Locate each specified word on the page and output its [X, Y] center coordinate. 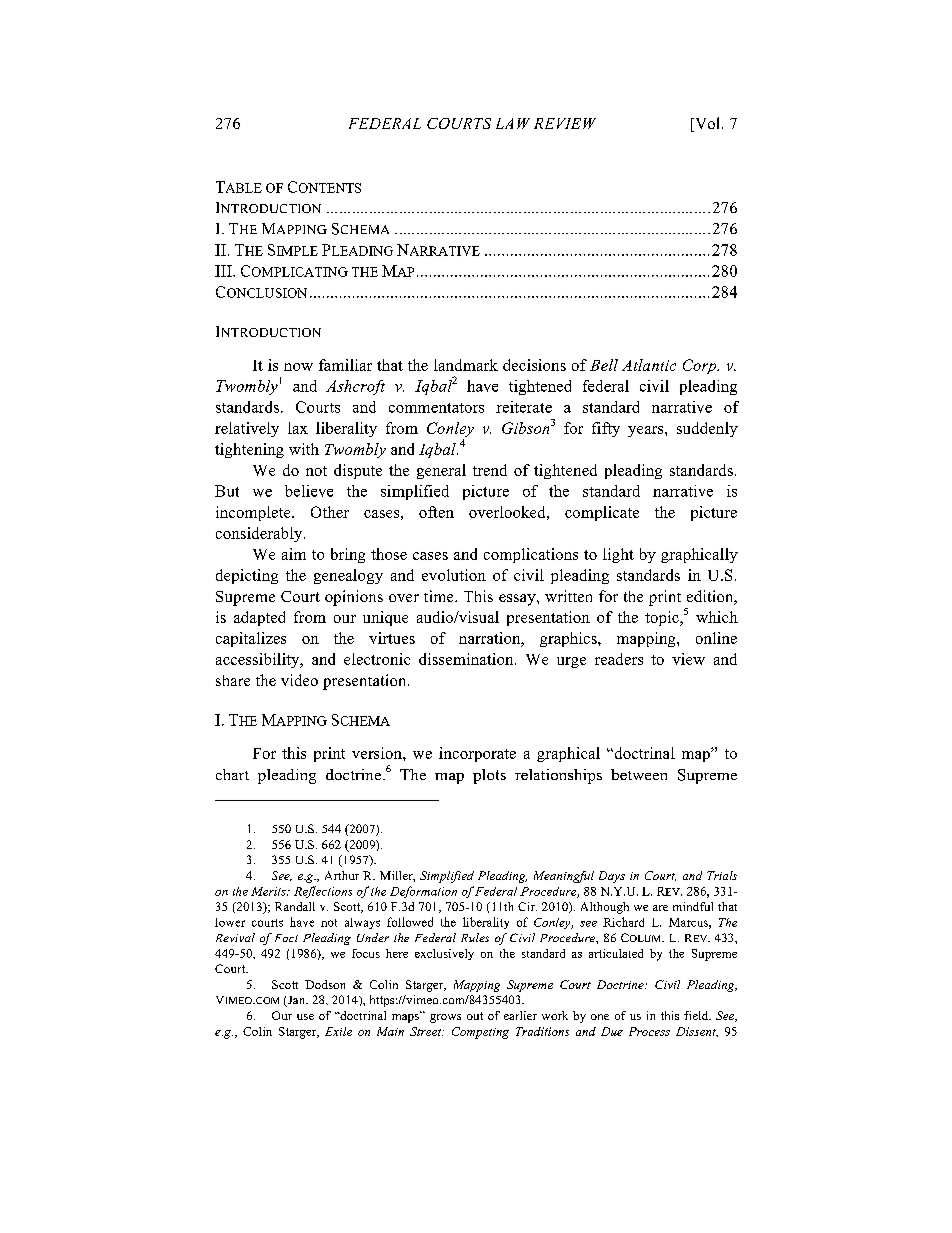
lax [298, 428]
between [639, 774]
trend [490, 470]
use [305, 1017]
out [475, 1016]
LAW [513, 123]
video [299, 680]
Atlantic [649, 365]
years [647, 431]
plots [489, 776]
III [224, 271]
